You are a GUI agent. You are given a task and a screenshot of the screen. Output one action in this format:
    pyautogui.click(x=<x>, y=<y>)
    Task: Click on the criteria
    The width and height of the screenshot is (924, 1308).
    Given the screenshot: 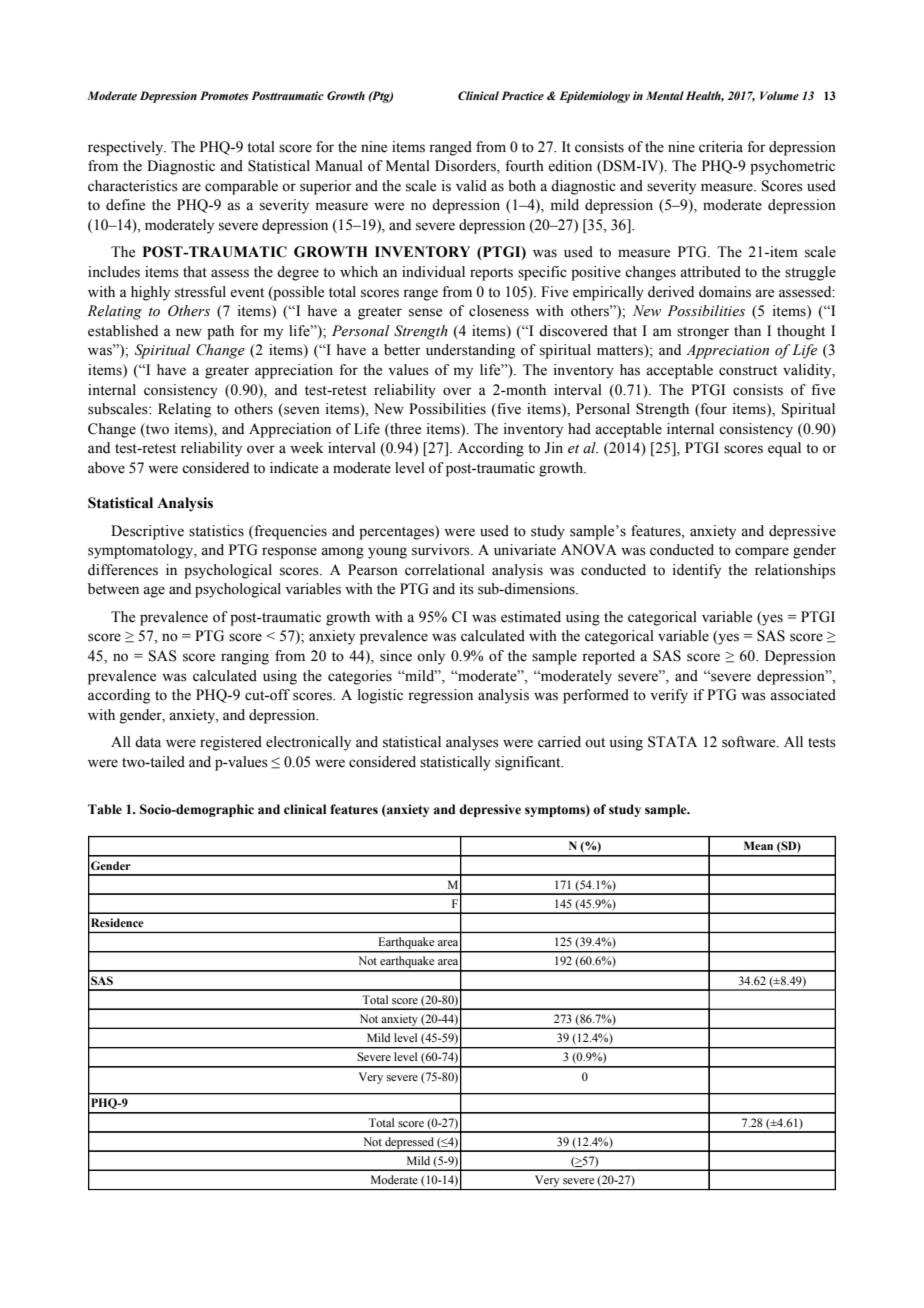 What is the action you would take?
    pyautogui.click(x=721, y=147)
